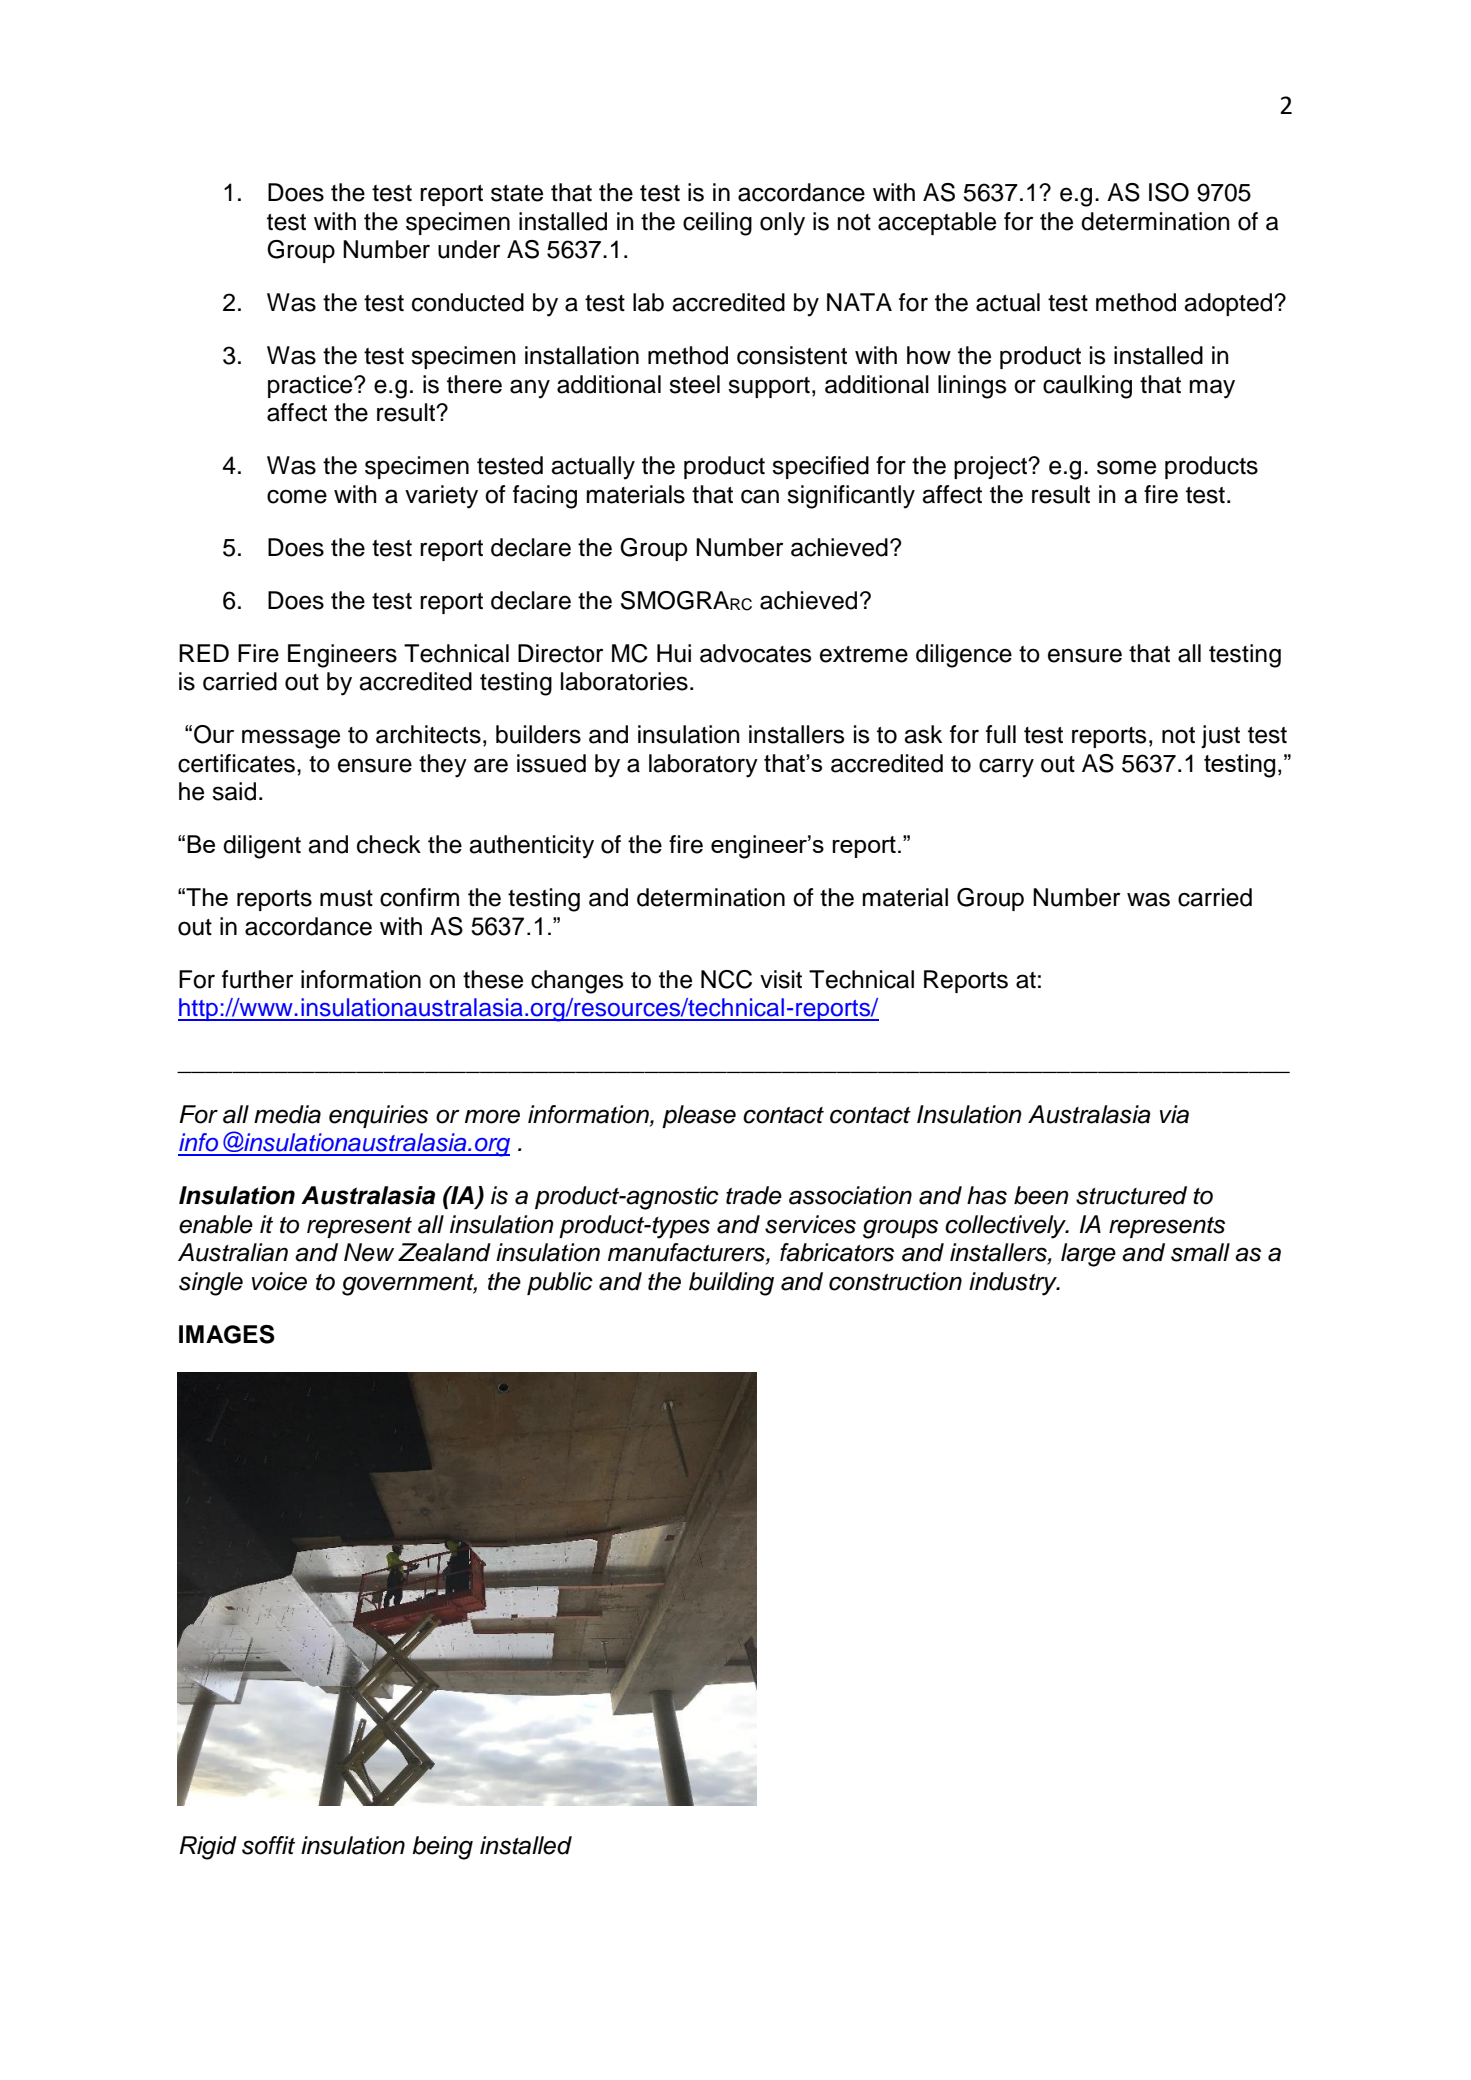  Describe the element at coordinates (257, 979) in the document. I see `further` at that location.
